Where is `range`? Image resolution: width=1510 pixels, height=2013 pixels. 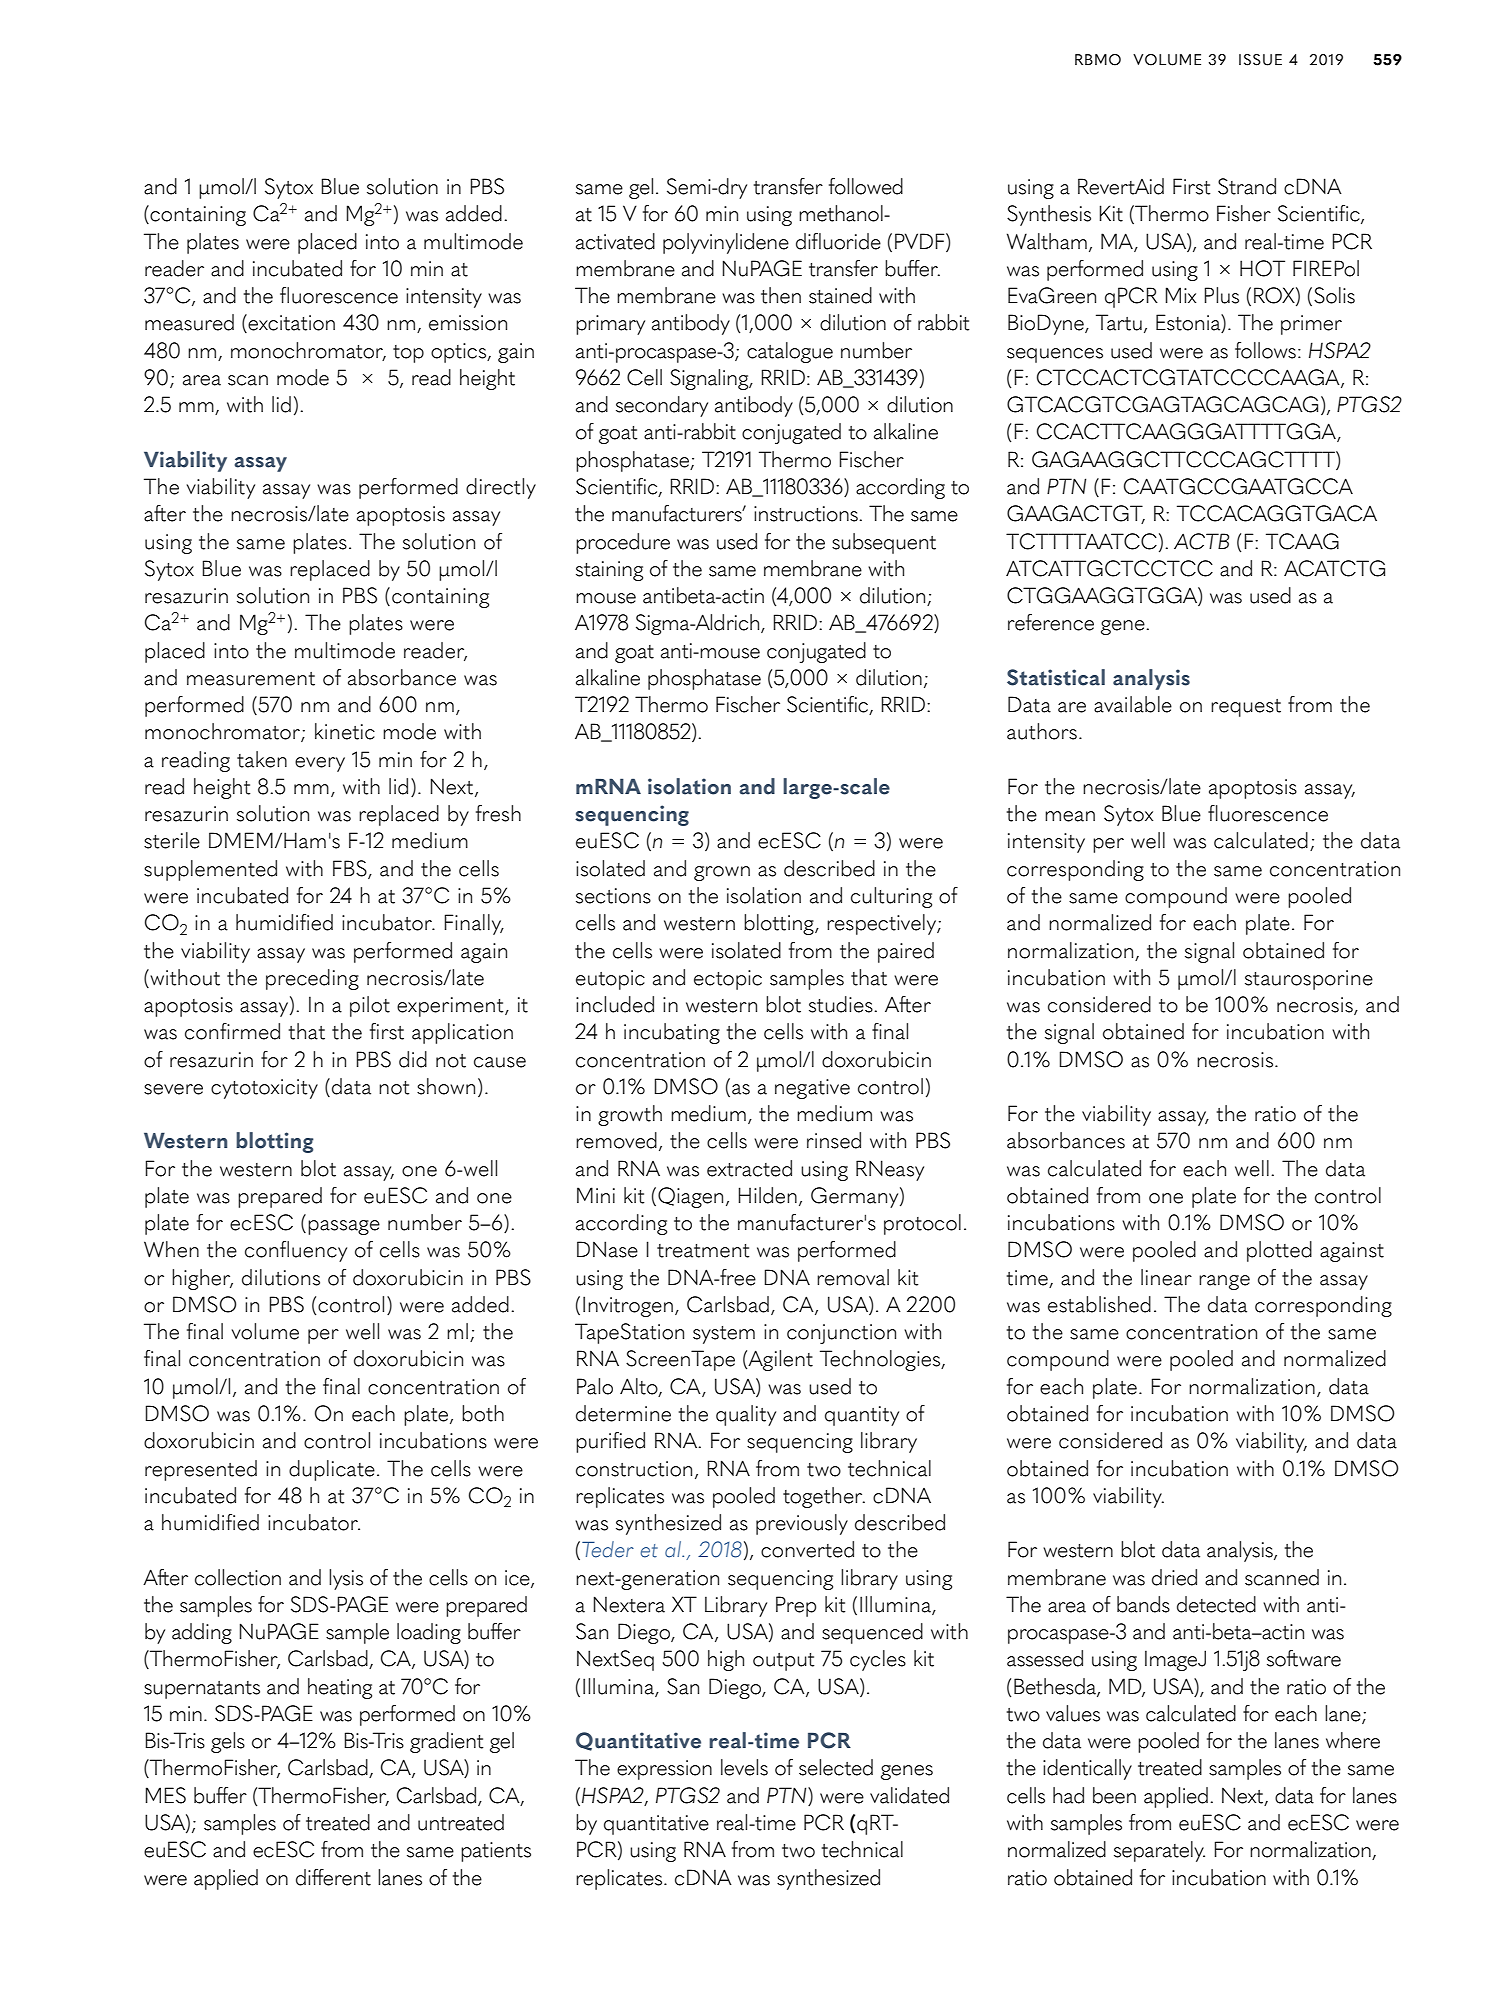 range is located at coordinates (1224, 1282).
